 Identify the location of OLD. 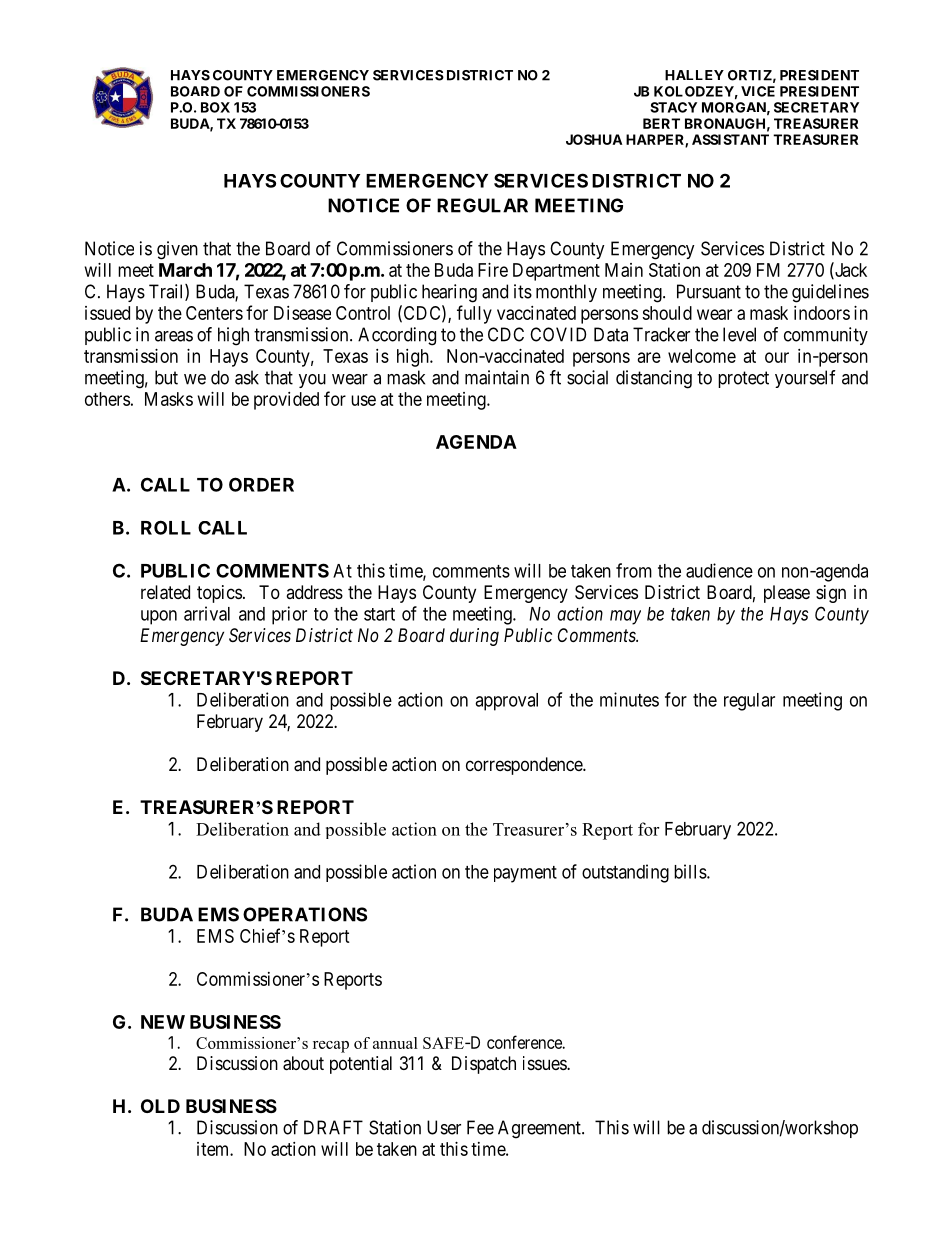
(160, 1106).
